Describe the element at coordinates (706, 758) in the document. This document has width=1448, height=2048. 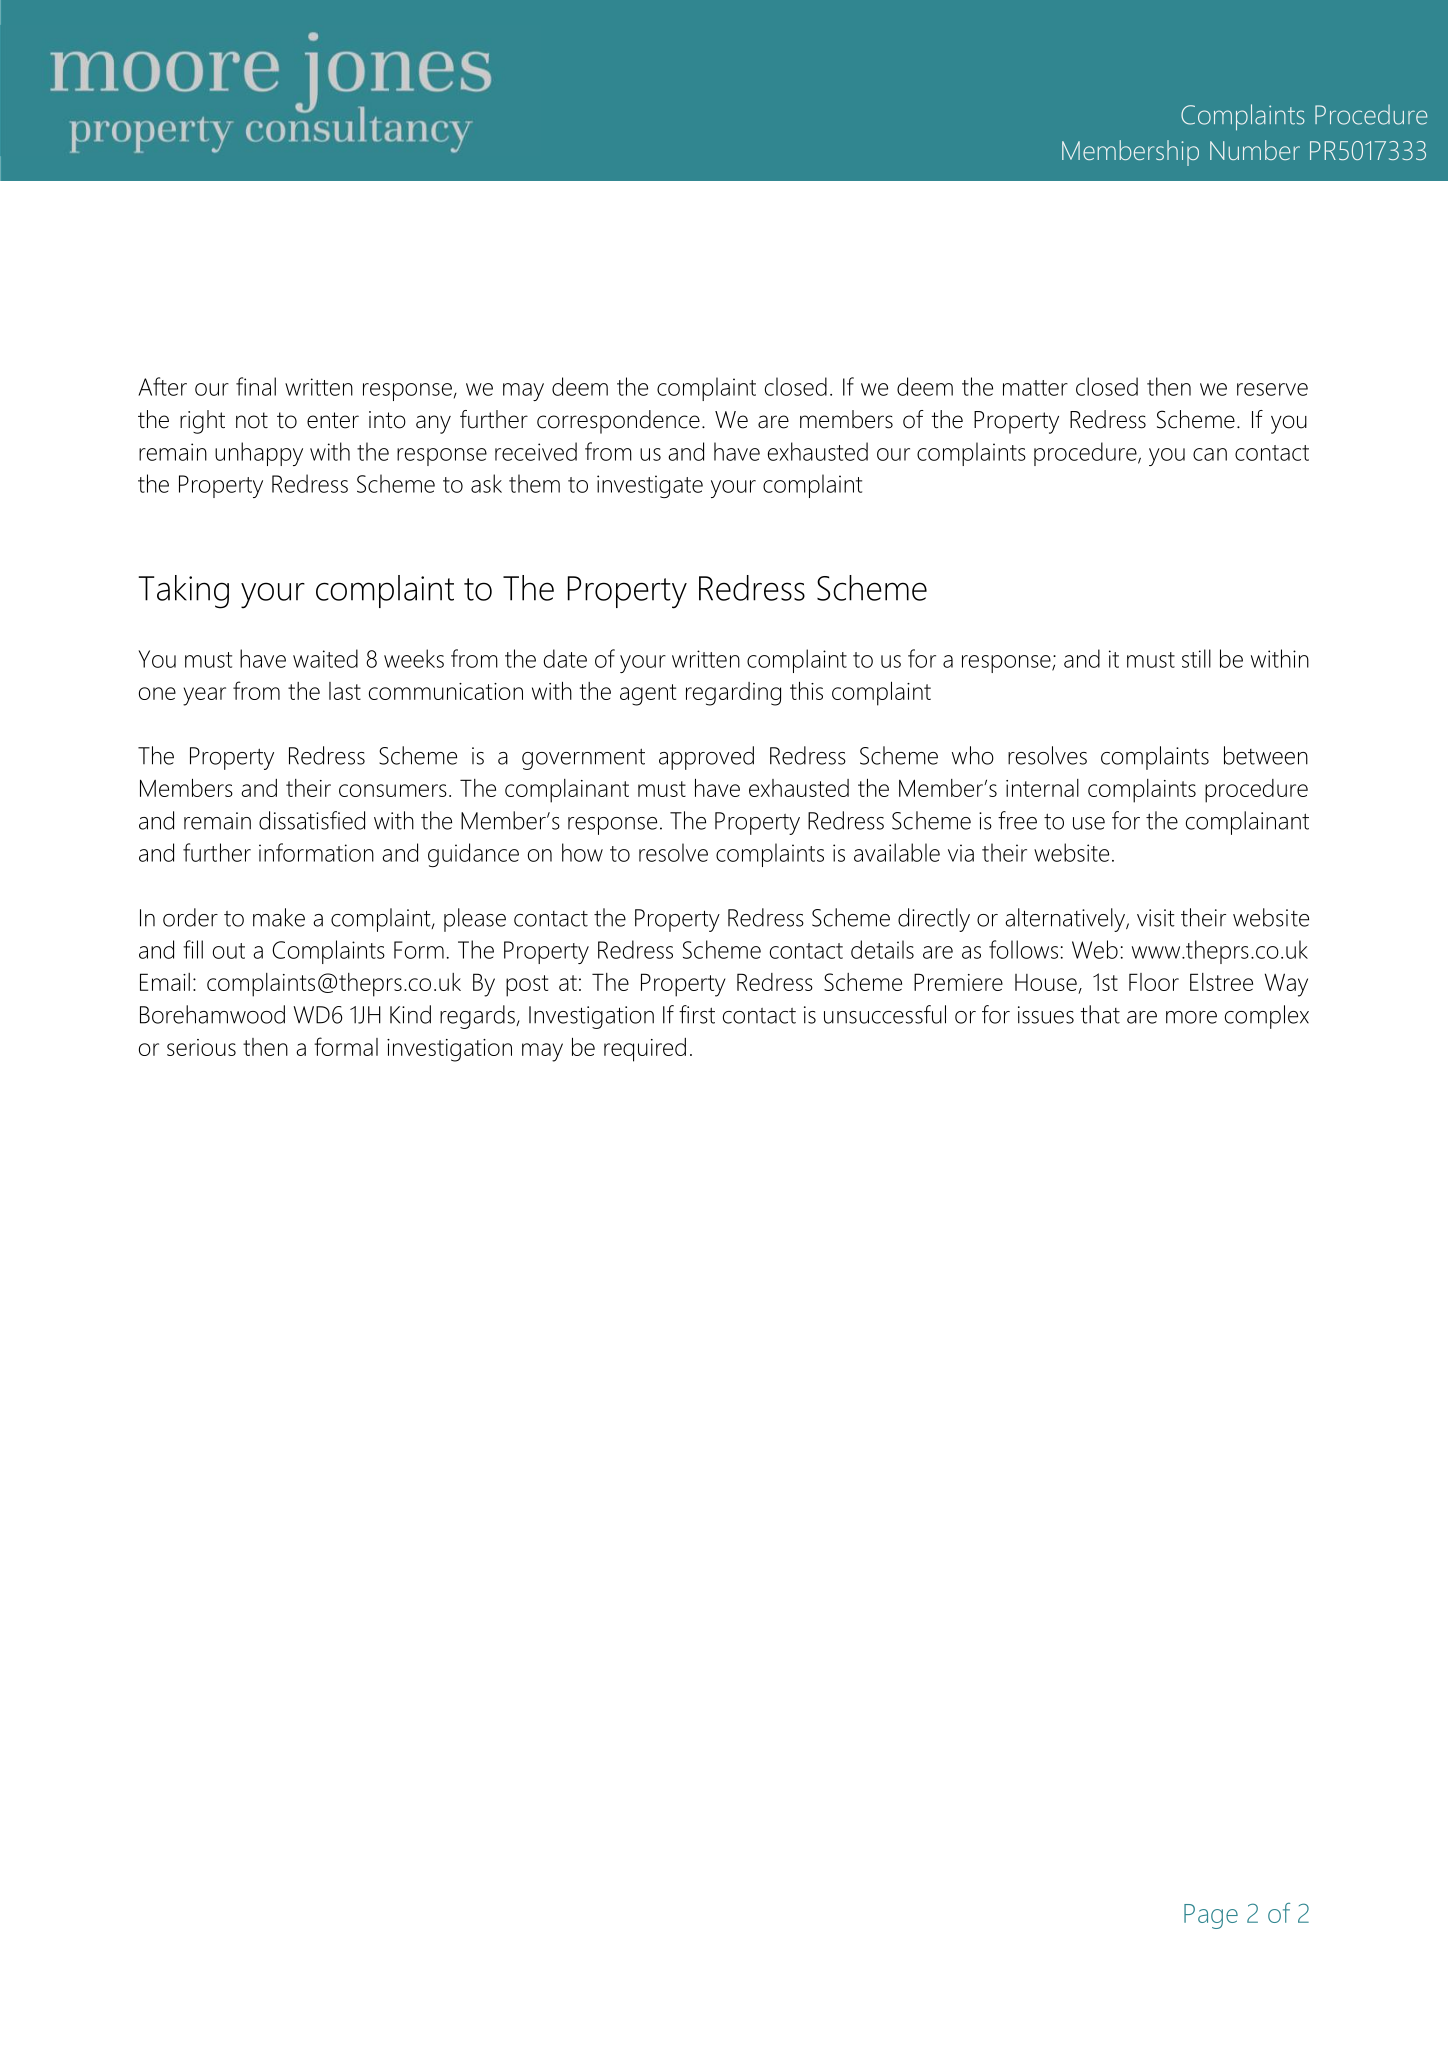
I see `approved` at that location.
